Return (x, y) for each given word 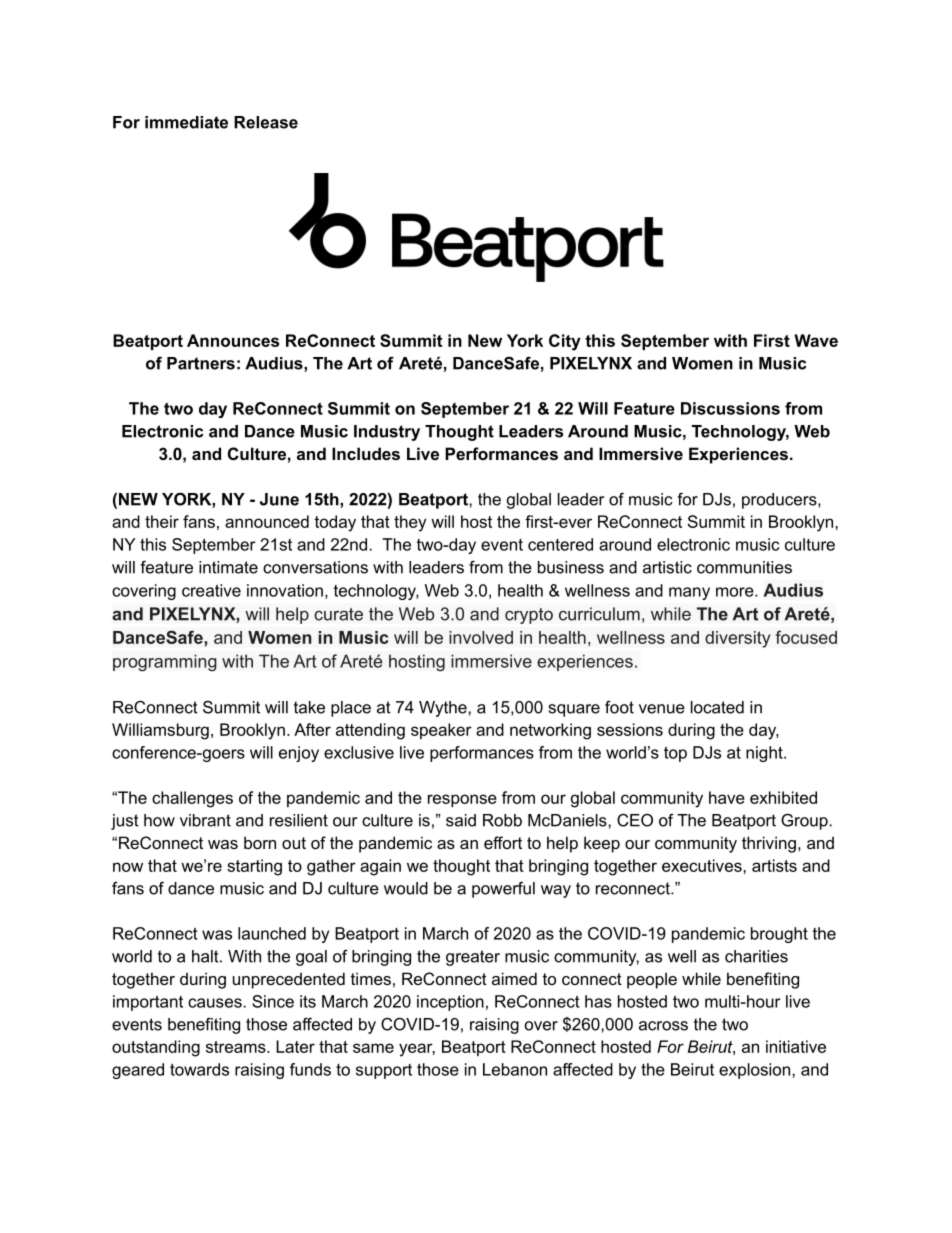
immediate (186, 122)
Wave (816, 340)
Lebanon (515, 1069)
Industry (387, 433)
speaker (441, 731)
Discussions (730, 408)
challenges (192, 799)
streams (237, 1047)
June (279, 499)
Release (266, 122)
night (765, 754)
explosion (756, 1071)
